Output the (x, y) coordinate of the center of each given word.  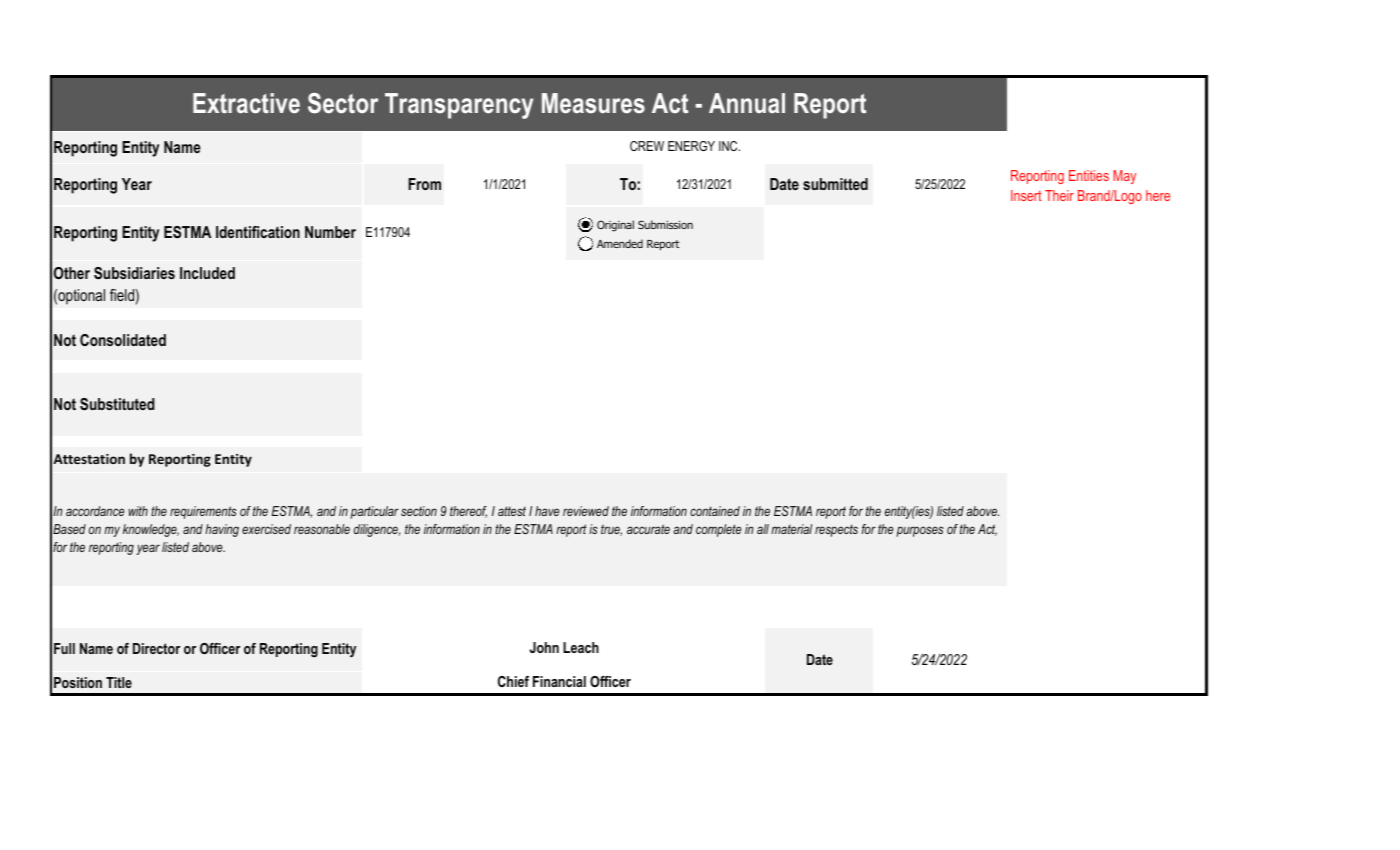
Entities (1089, 175)
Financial (559, 681)
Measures (593, 103)
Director (156, 648)
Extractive (246, 103)
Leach (581, 647)
